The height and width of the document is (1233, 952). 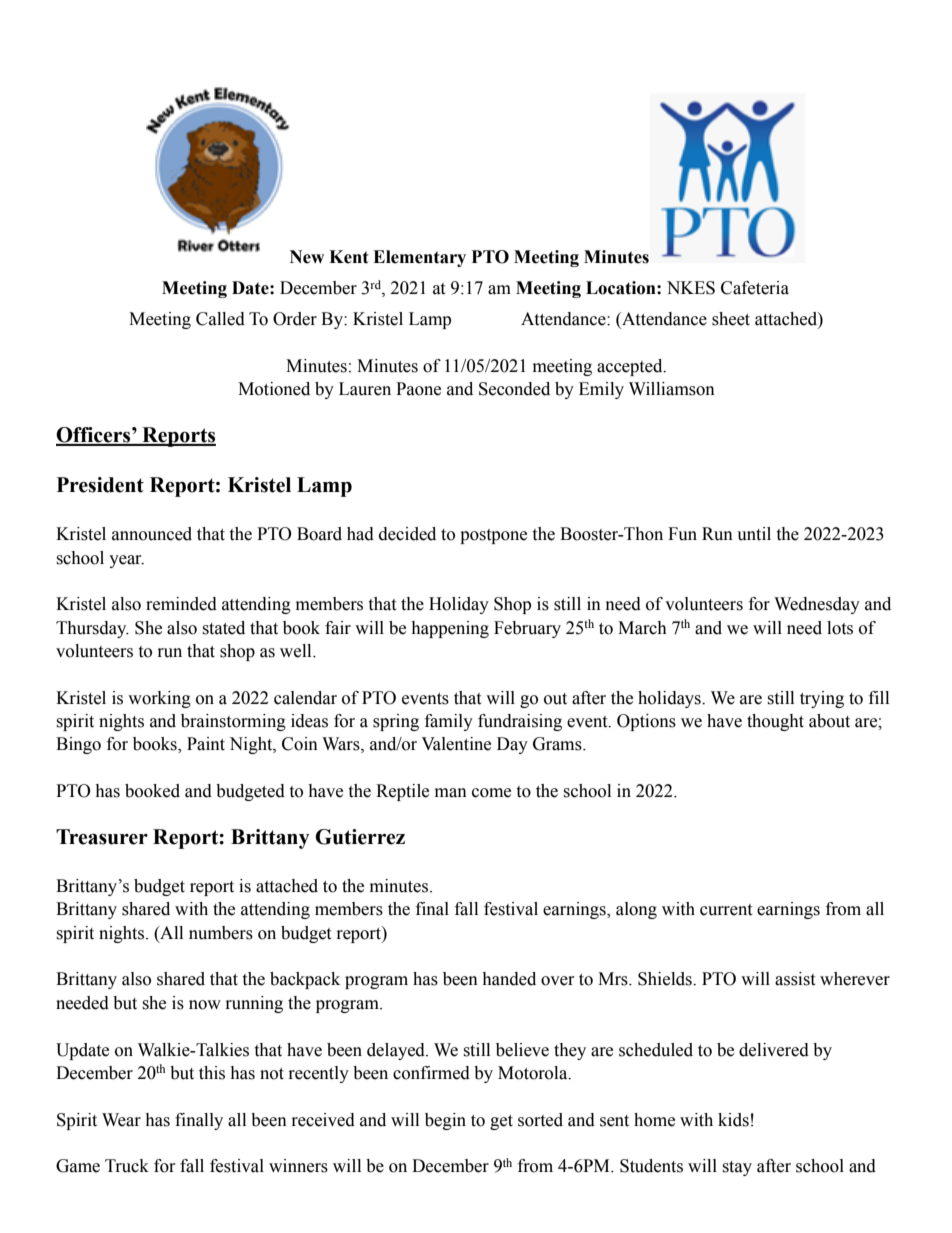 I want to click on Called, so click(x=220, y=319).
